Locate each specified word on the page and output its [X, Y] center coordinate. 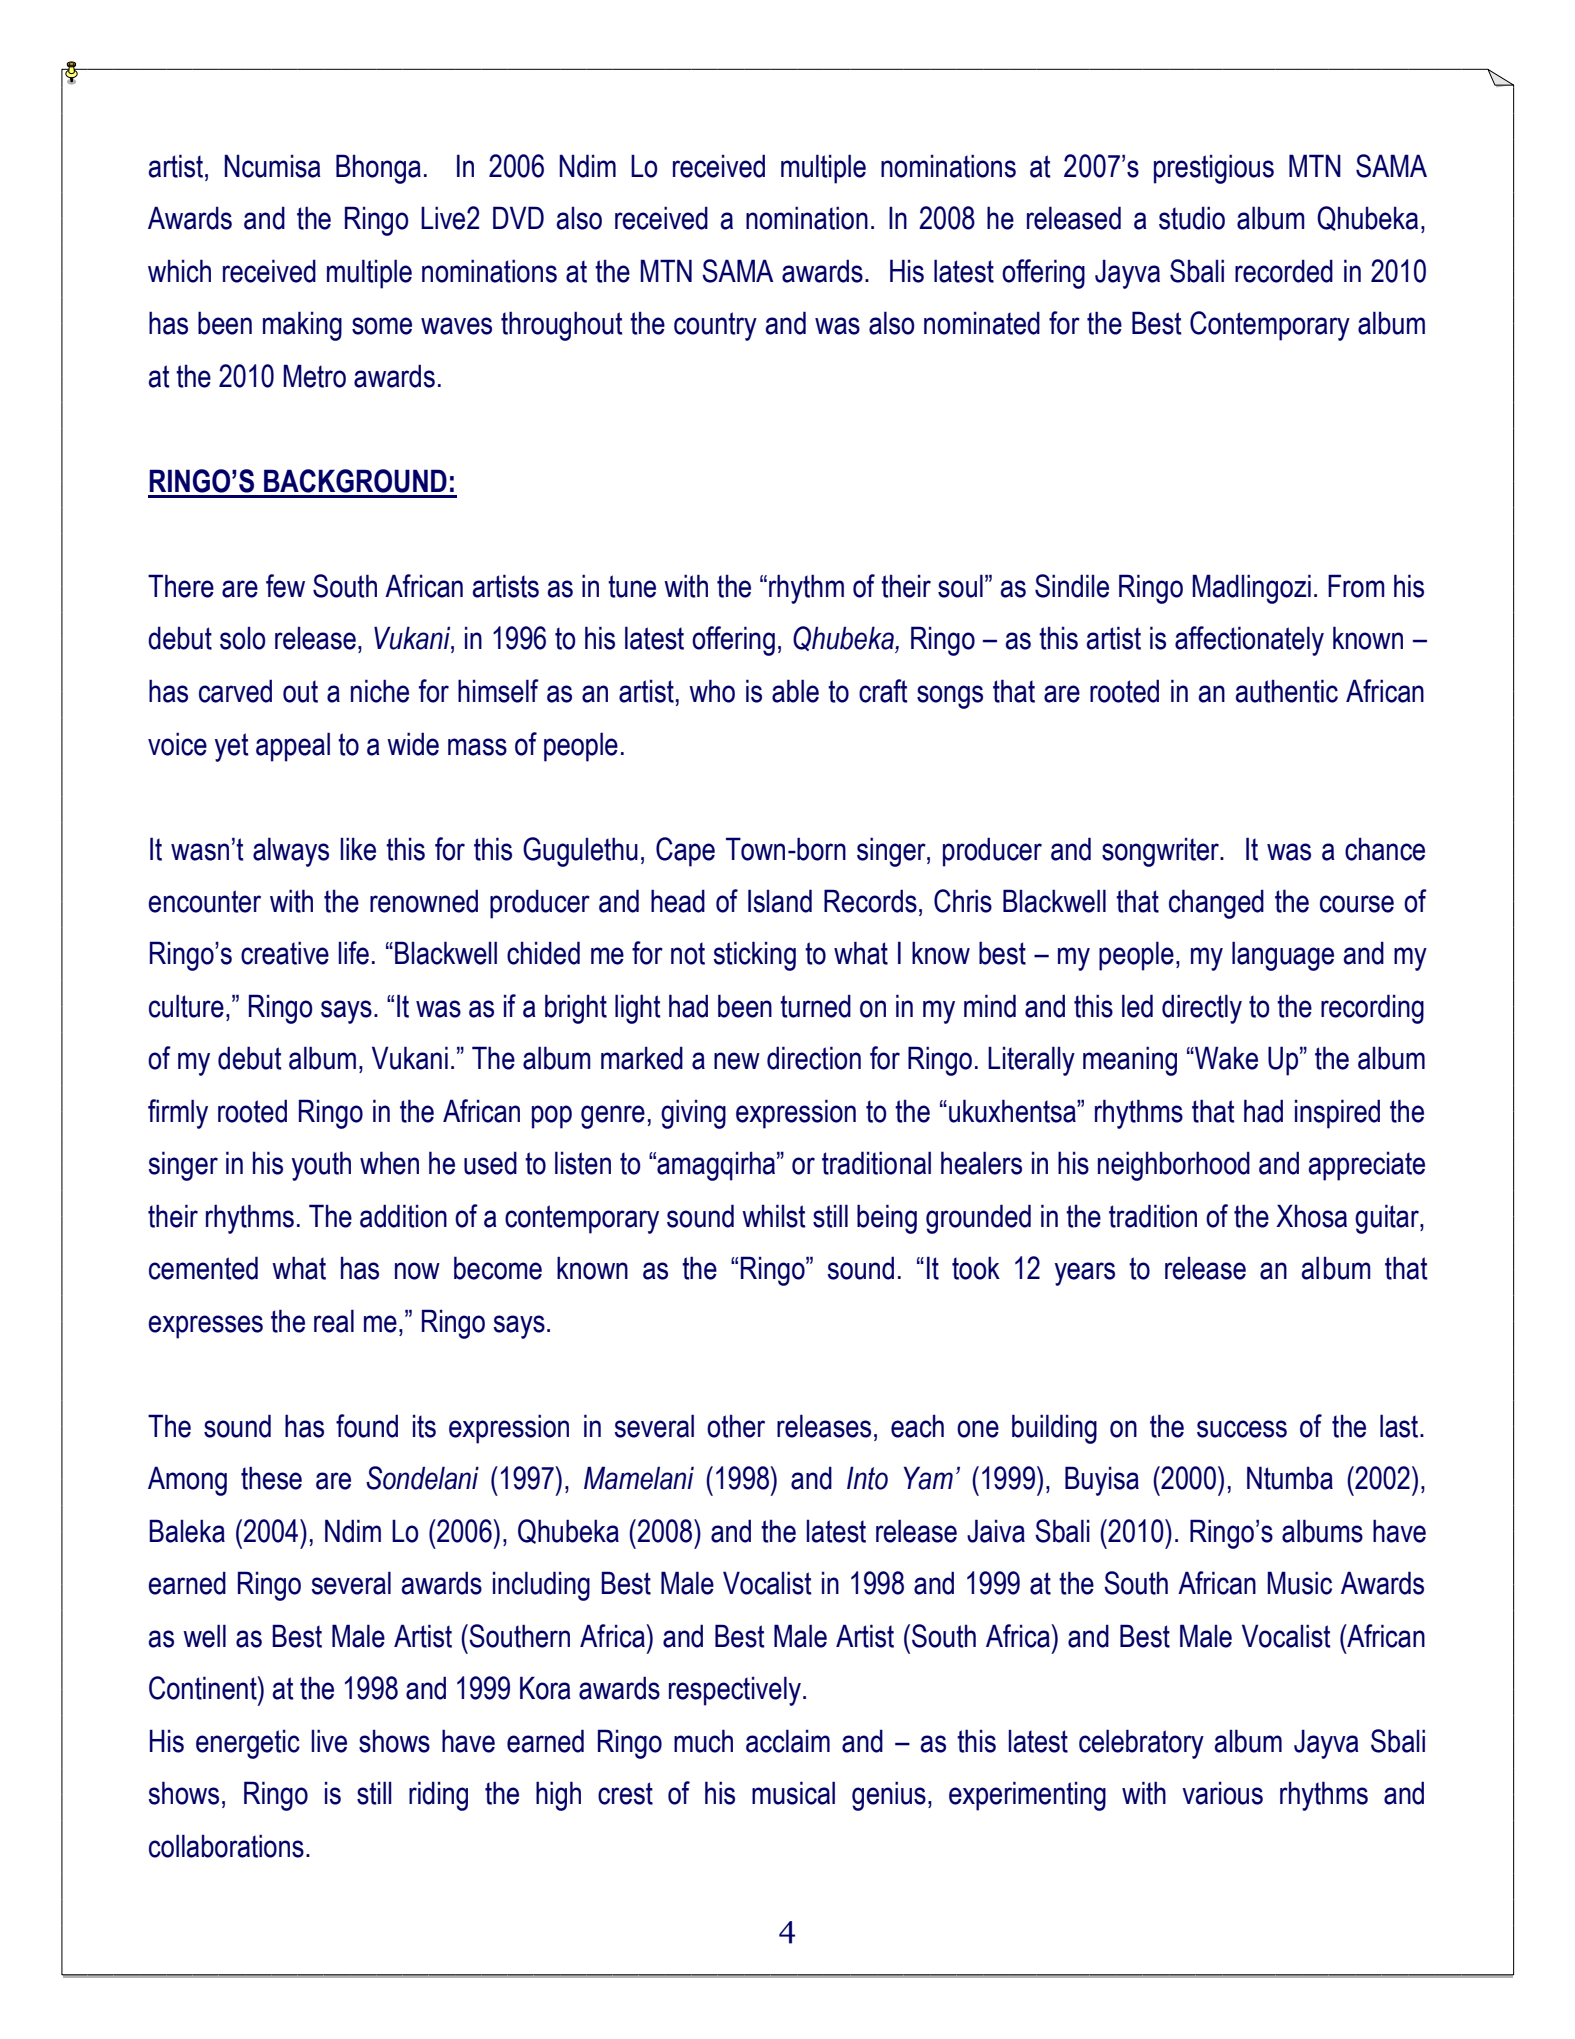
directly [1202, 1009]
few [285, 586]
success [1242, 1429]
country [715, 326]
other [736, 1426]
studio [1192, 218]
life [353, 953]
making [302, 326]
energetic [248, 1744]
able [795, 691]
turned [815, 1006]
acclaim [788, 1741]
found [367, 1426]
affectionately [1249, 641]
